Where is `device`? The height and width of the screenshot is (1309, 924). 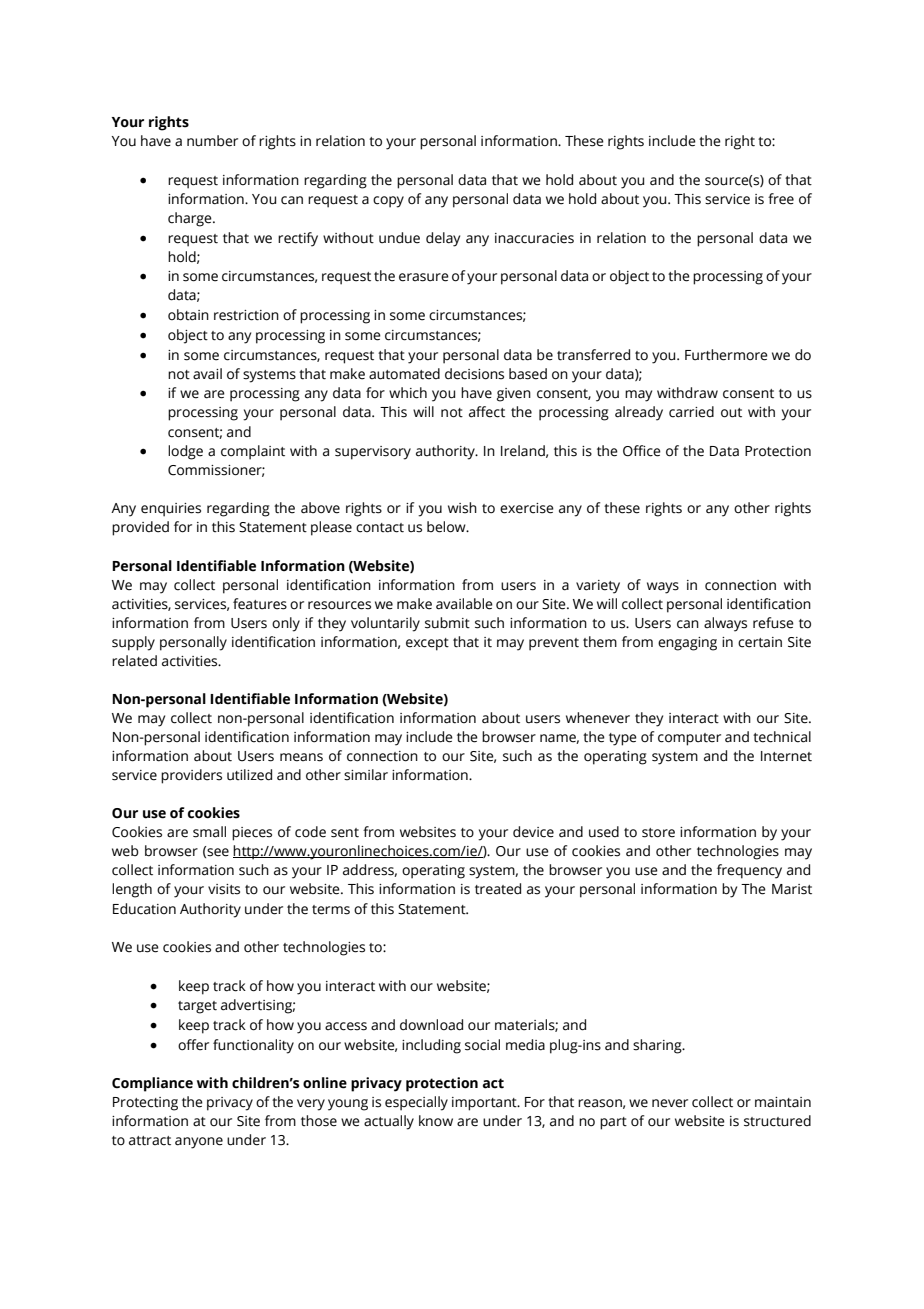 device is located at coordinates (533, 832).
